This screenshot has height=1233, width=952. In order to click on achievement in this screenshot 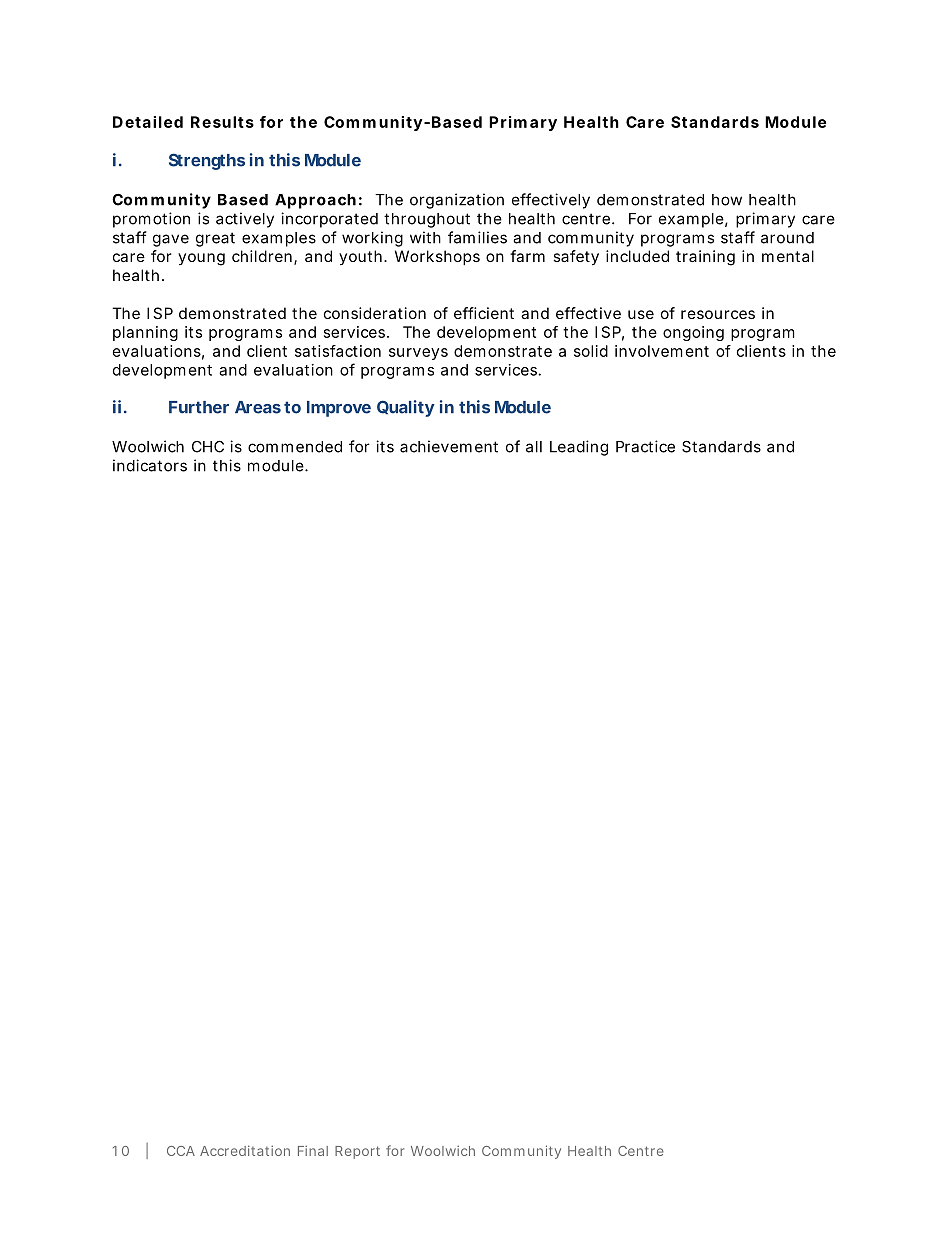, I will do `click(449, 446)`.
